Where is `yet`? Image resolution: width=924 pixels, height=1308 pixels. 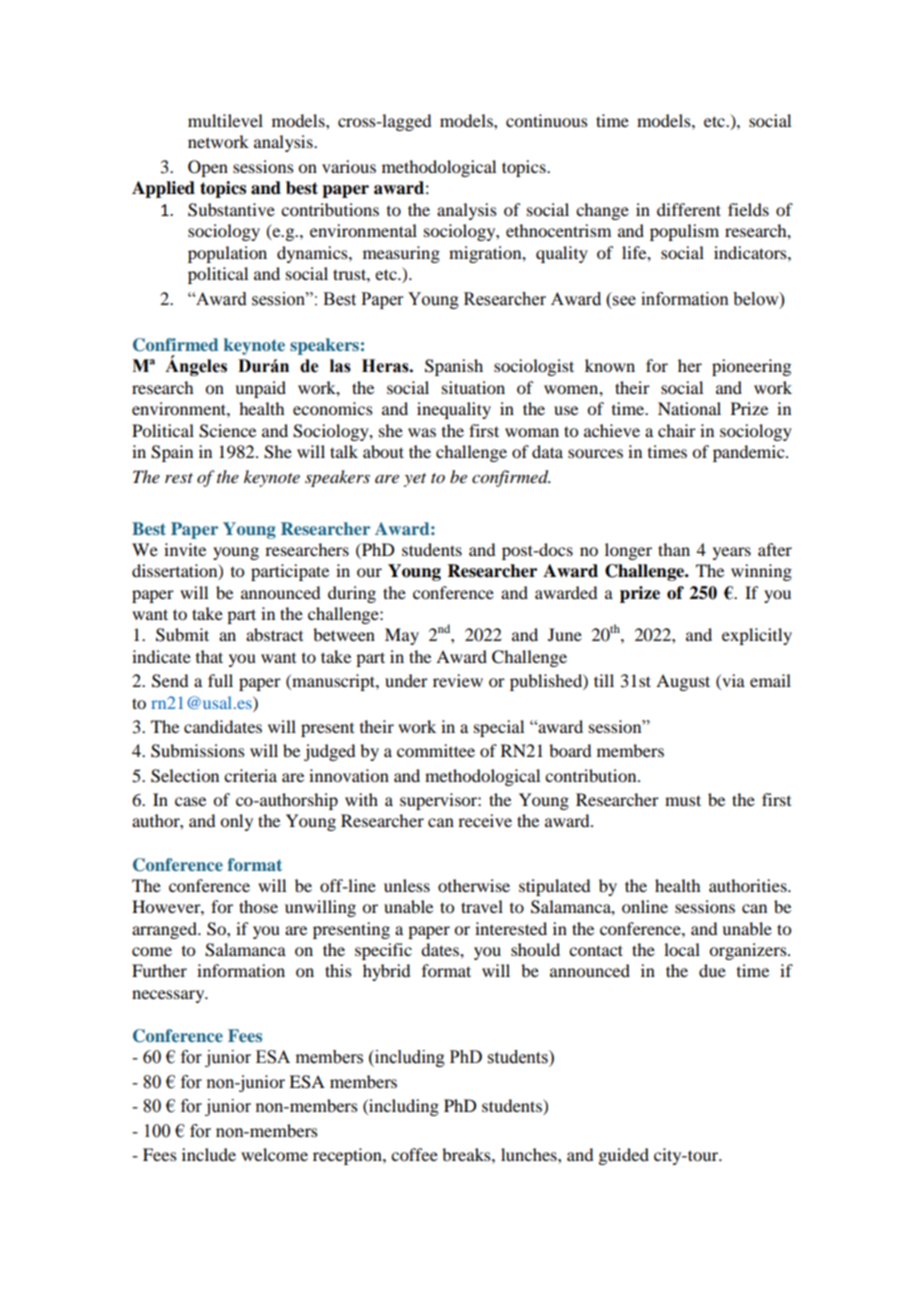
yet is located at coordinates (415, 480).
